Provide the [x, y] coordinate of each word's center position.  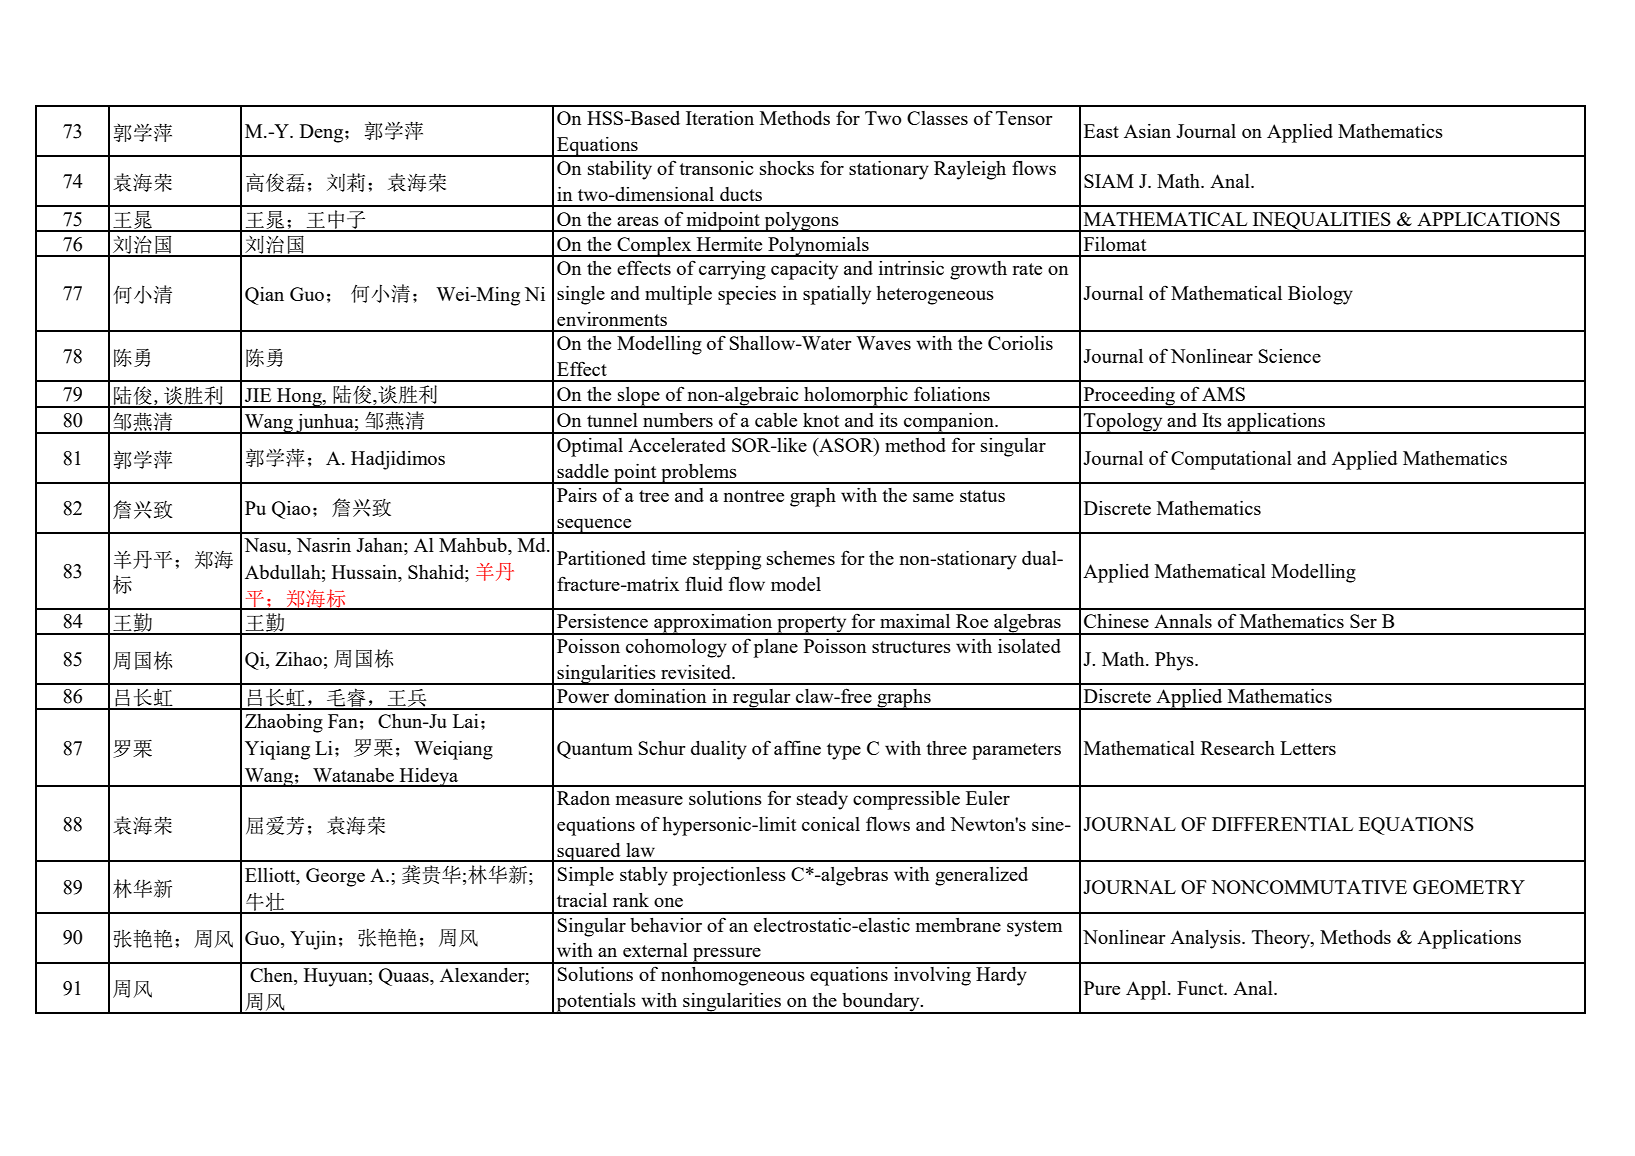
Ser [1363, 621]
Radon [583, 798]
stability [620, 170]
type [844, 751]
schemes [801, 558]
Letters [1308, 748]
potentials [596, 1003]
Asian [1147, 131]
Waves [883, 343]
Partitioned [601, 558]
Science [1290, 356]
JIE [258, 395]
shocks [787, 168]
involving [932, 976]
